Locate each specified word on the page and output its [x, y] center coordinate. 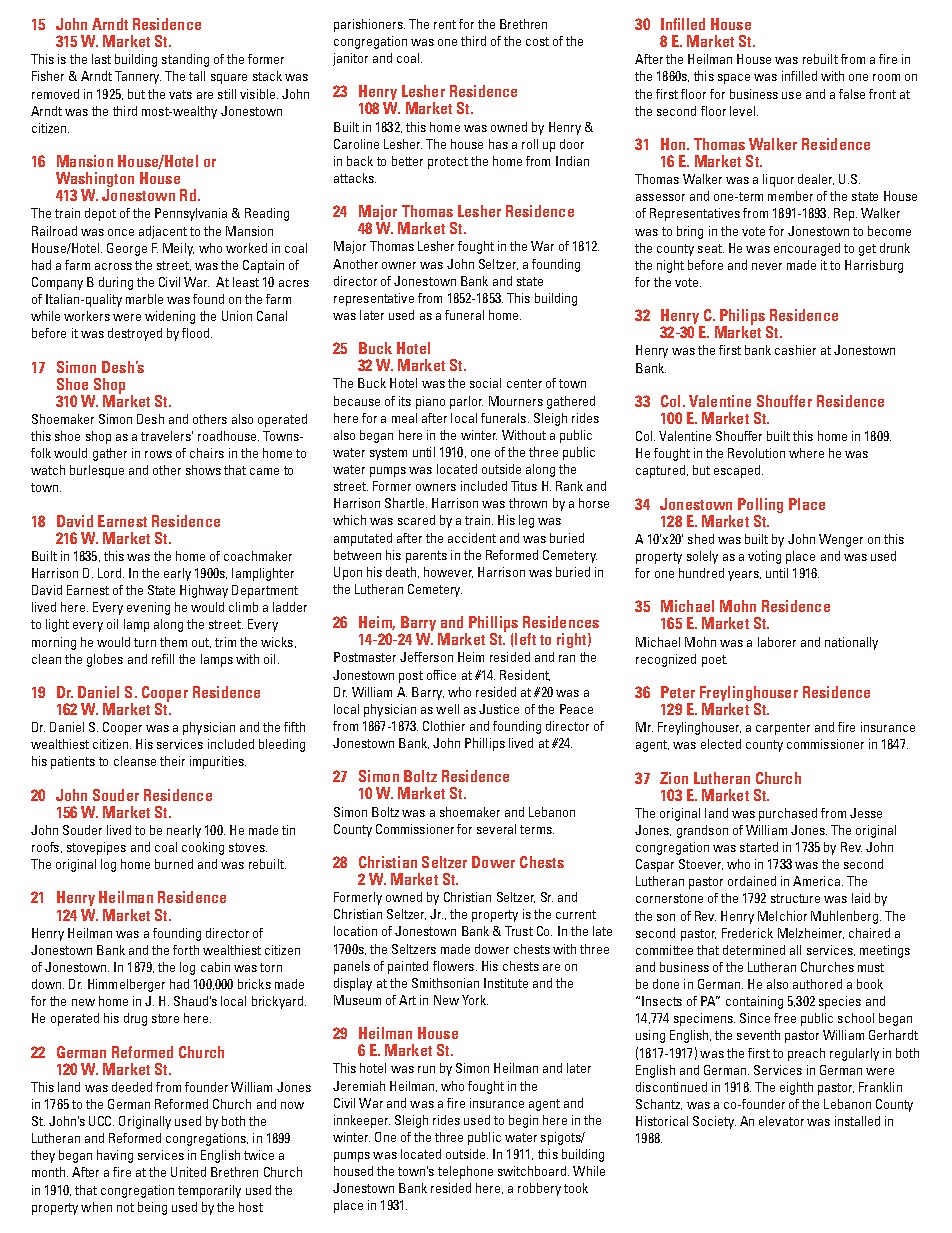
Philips [743, 318]
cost [537, 41]
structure [795, 898]
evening [148, 608]
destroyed [135, 334]
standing [185, 60]
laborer [777, 642]
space [734, 79]
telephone [465, 1172]
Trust [519, 931]
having [115, 1156]
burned [174, 864]
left [525, 639]
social [485, 383]
